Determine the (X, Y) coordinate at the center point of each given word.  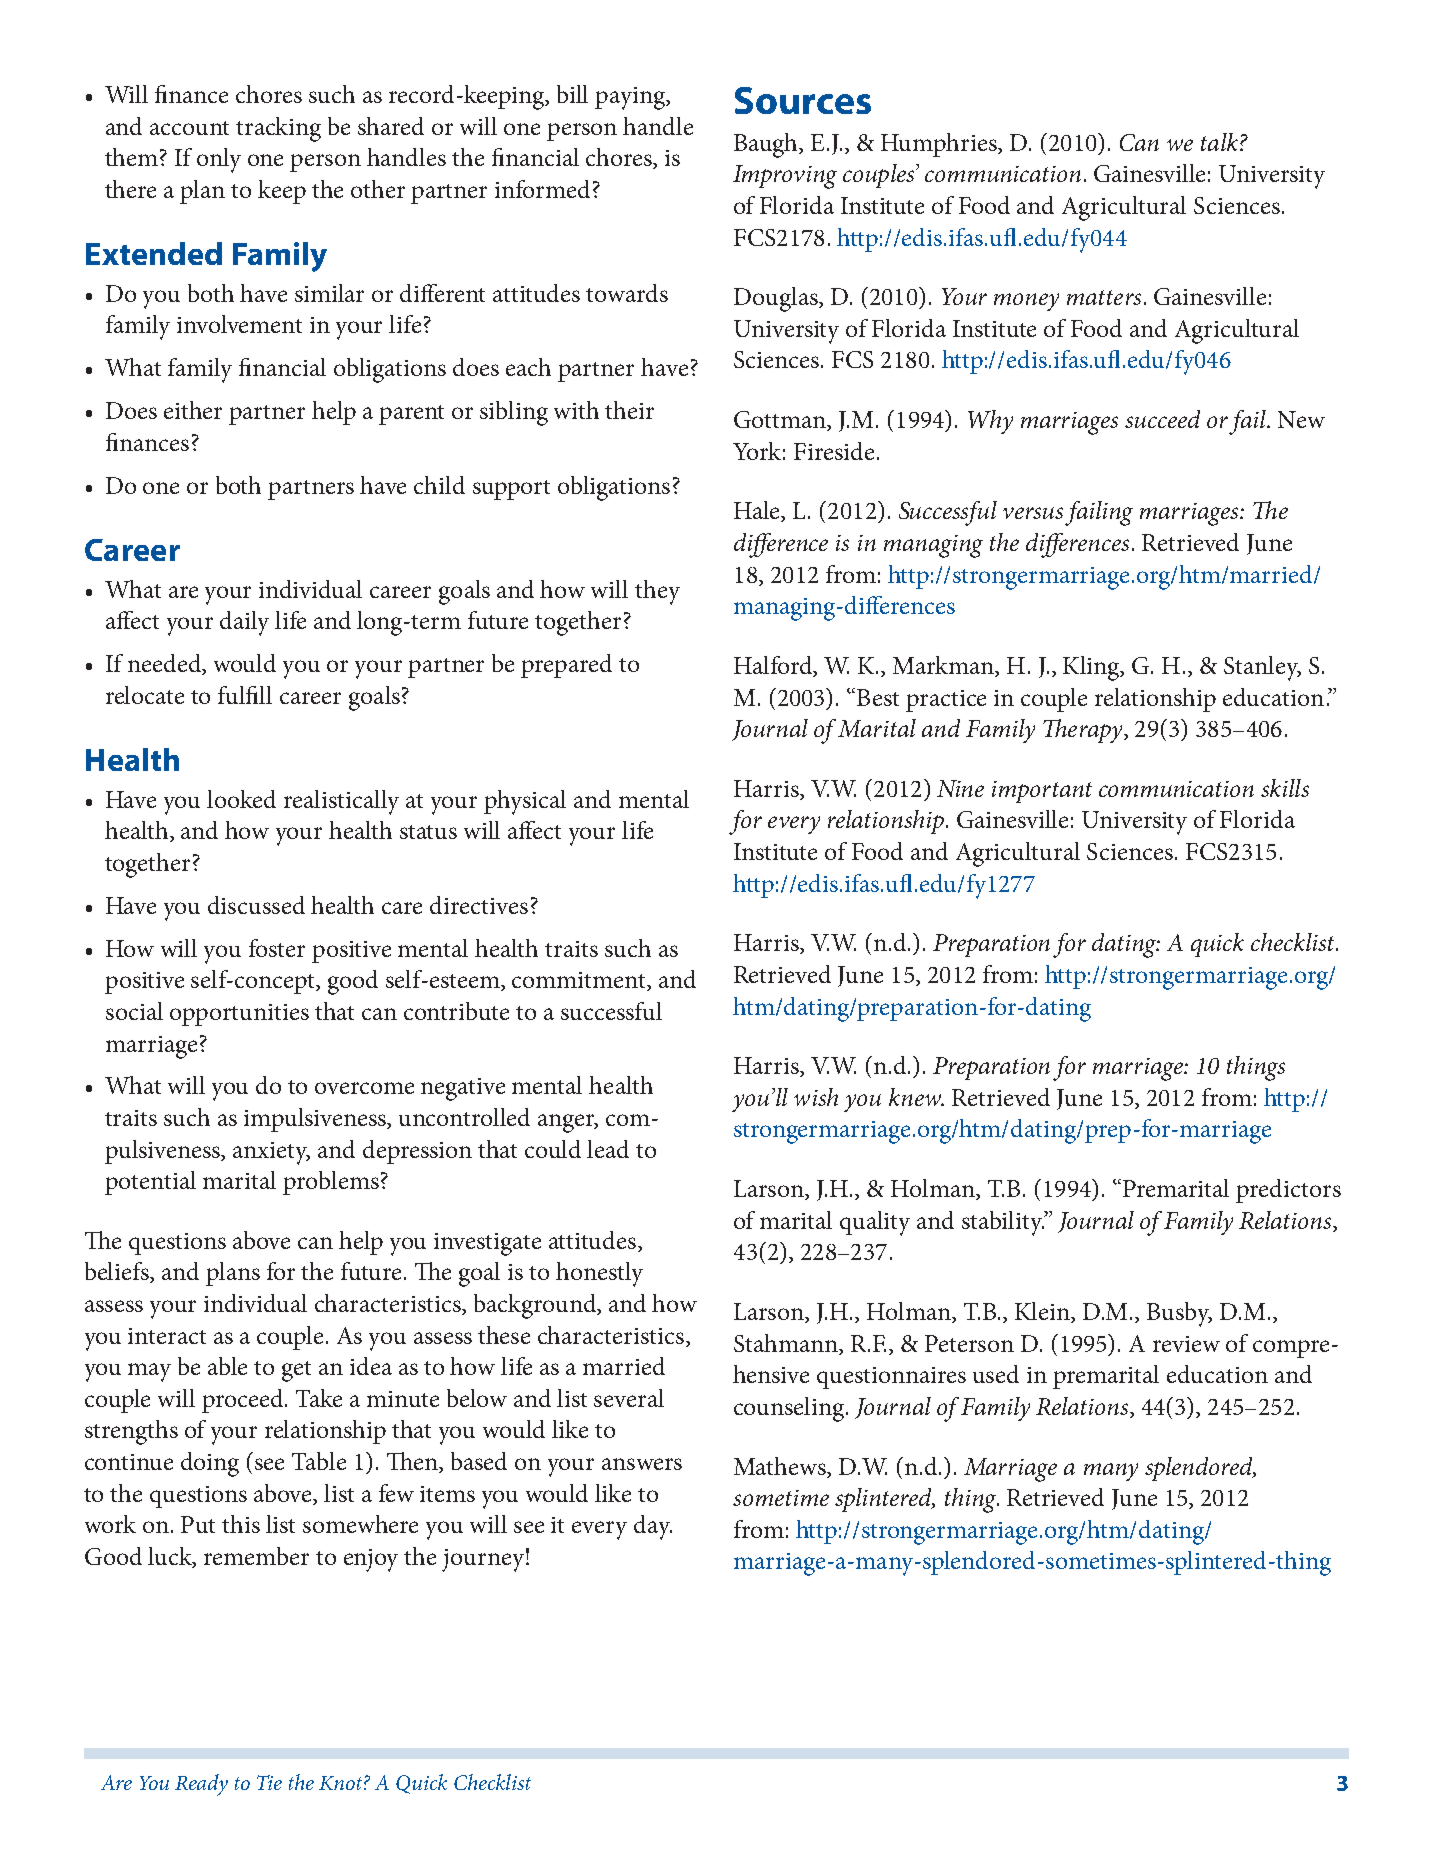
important (1042, 792)
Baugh (767, 145)
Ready (201, 1785)
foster (277, 948)
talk (1219, 142)
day (653, 1527)
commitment (580, 981)
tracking (278, 129)
